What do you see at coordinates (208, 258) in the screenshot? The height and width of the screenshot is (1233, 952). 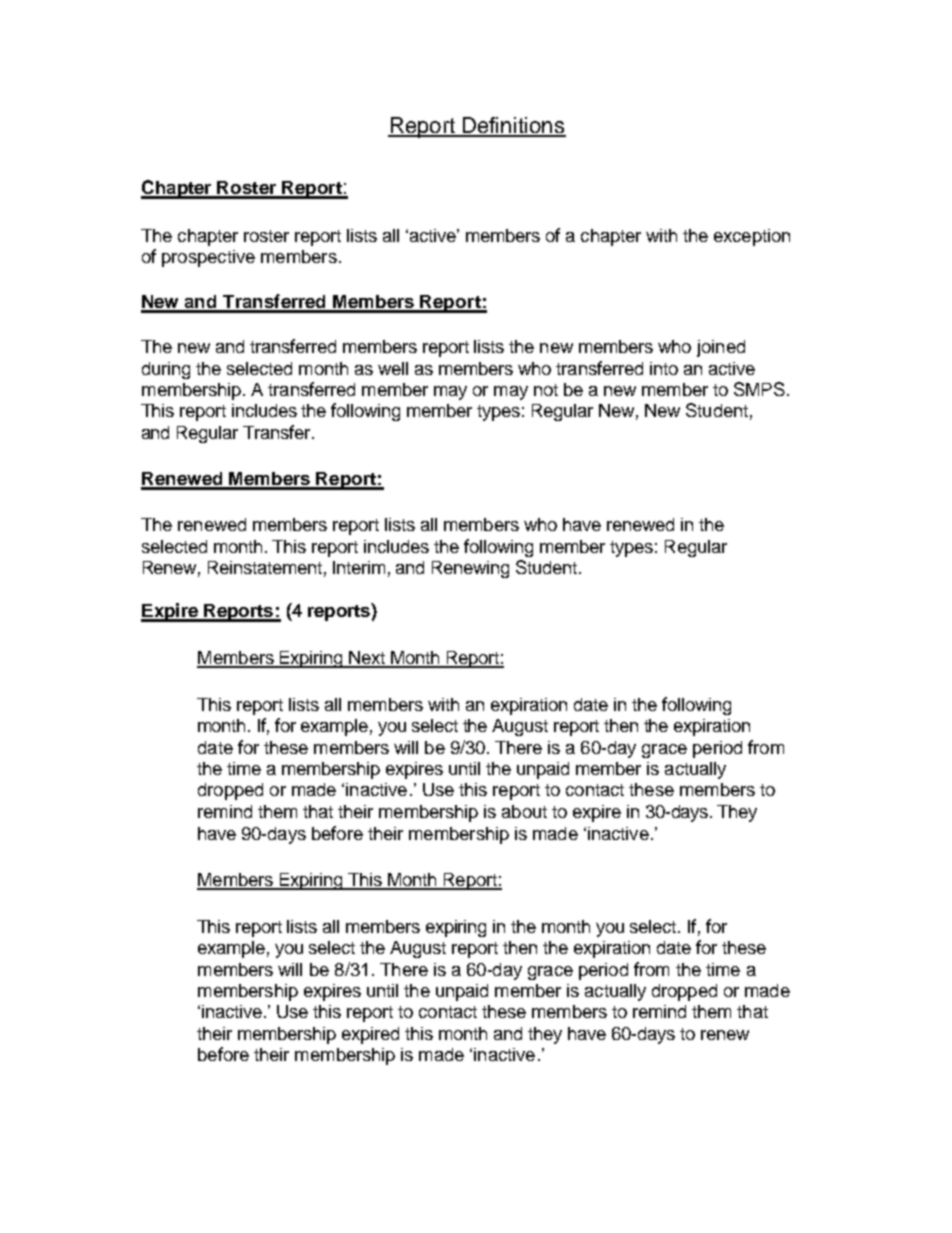 I see `prospective` at bounding box center [208, 258].
